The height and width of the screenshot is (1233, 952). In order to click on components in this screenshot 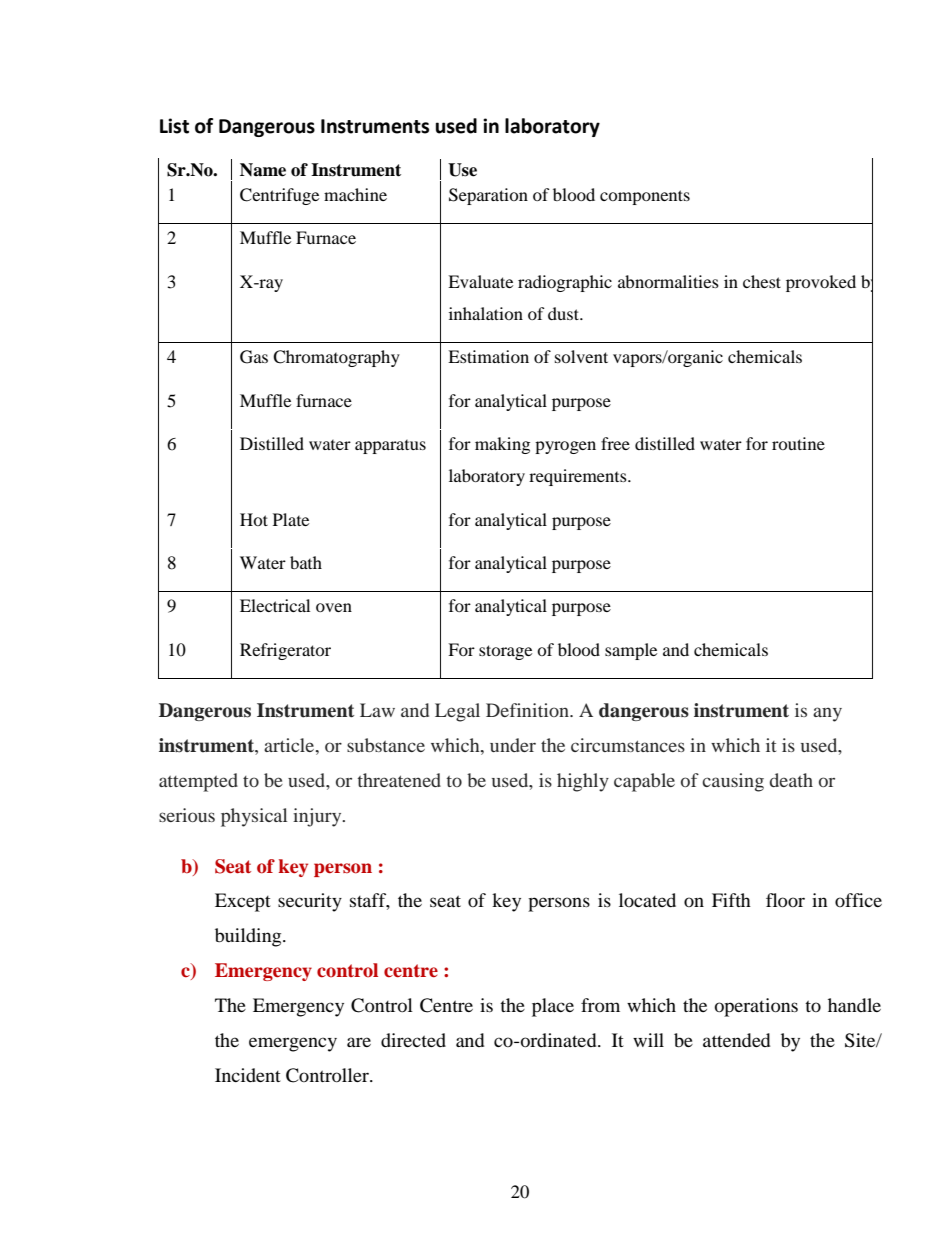, I will do `click(645, 197)`.
